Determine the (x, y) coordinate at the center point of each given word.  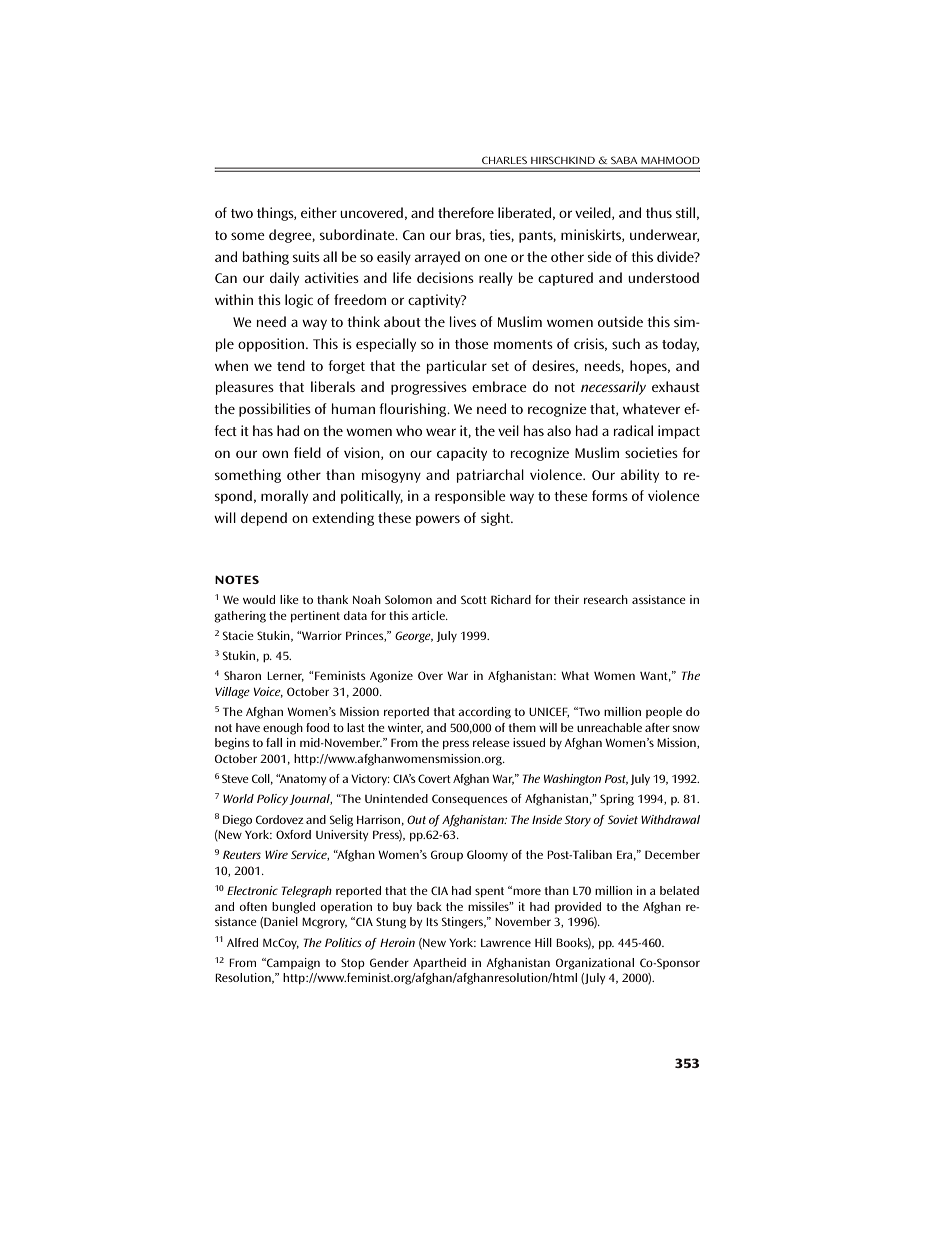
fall (274, 742)
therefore (466, 212)
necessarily (613, 388)
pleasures (245, 388)
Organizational (595, 964)
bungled (293, 908)
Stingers (463, 923)
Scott (474, 599)
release (491, 742)
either (319, 212)
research (606, 599)
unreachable (609, 727)
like (289, 599)
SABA (624, 160)
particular (457, 367)
